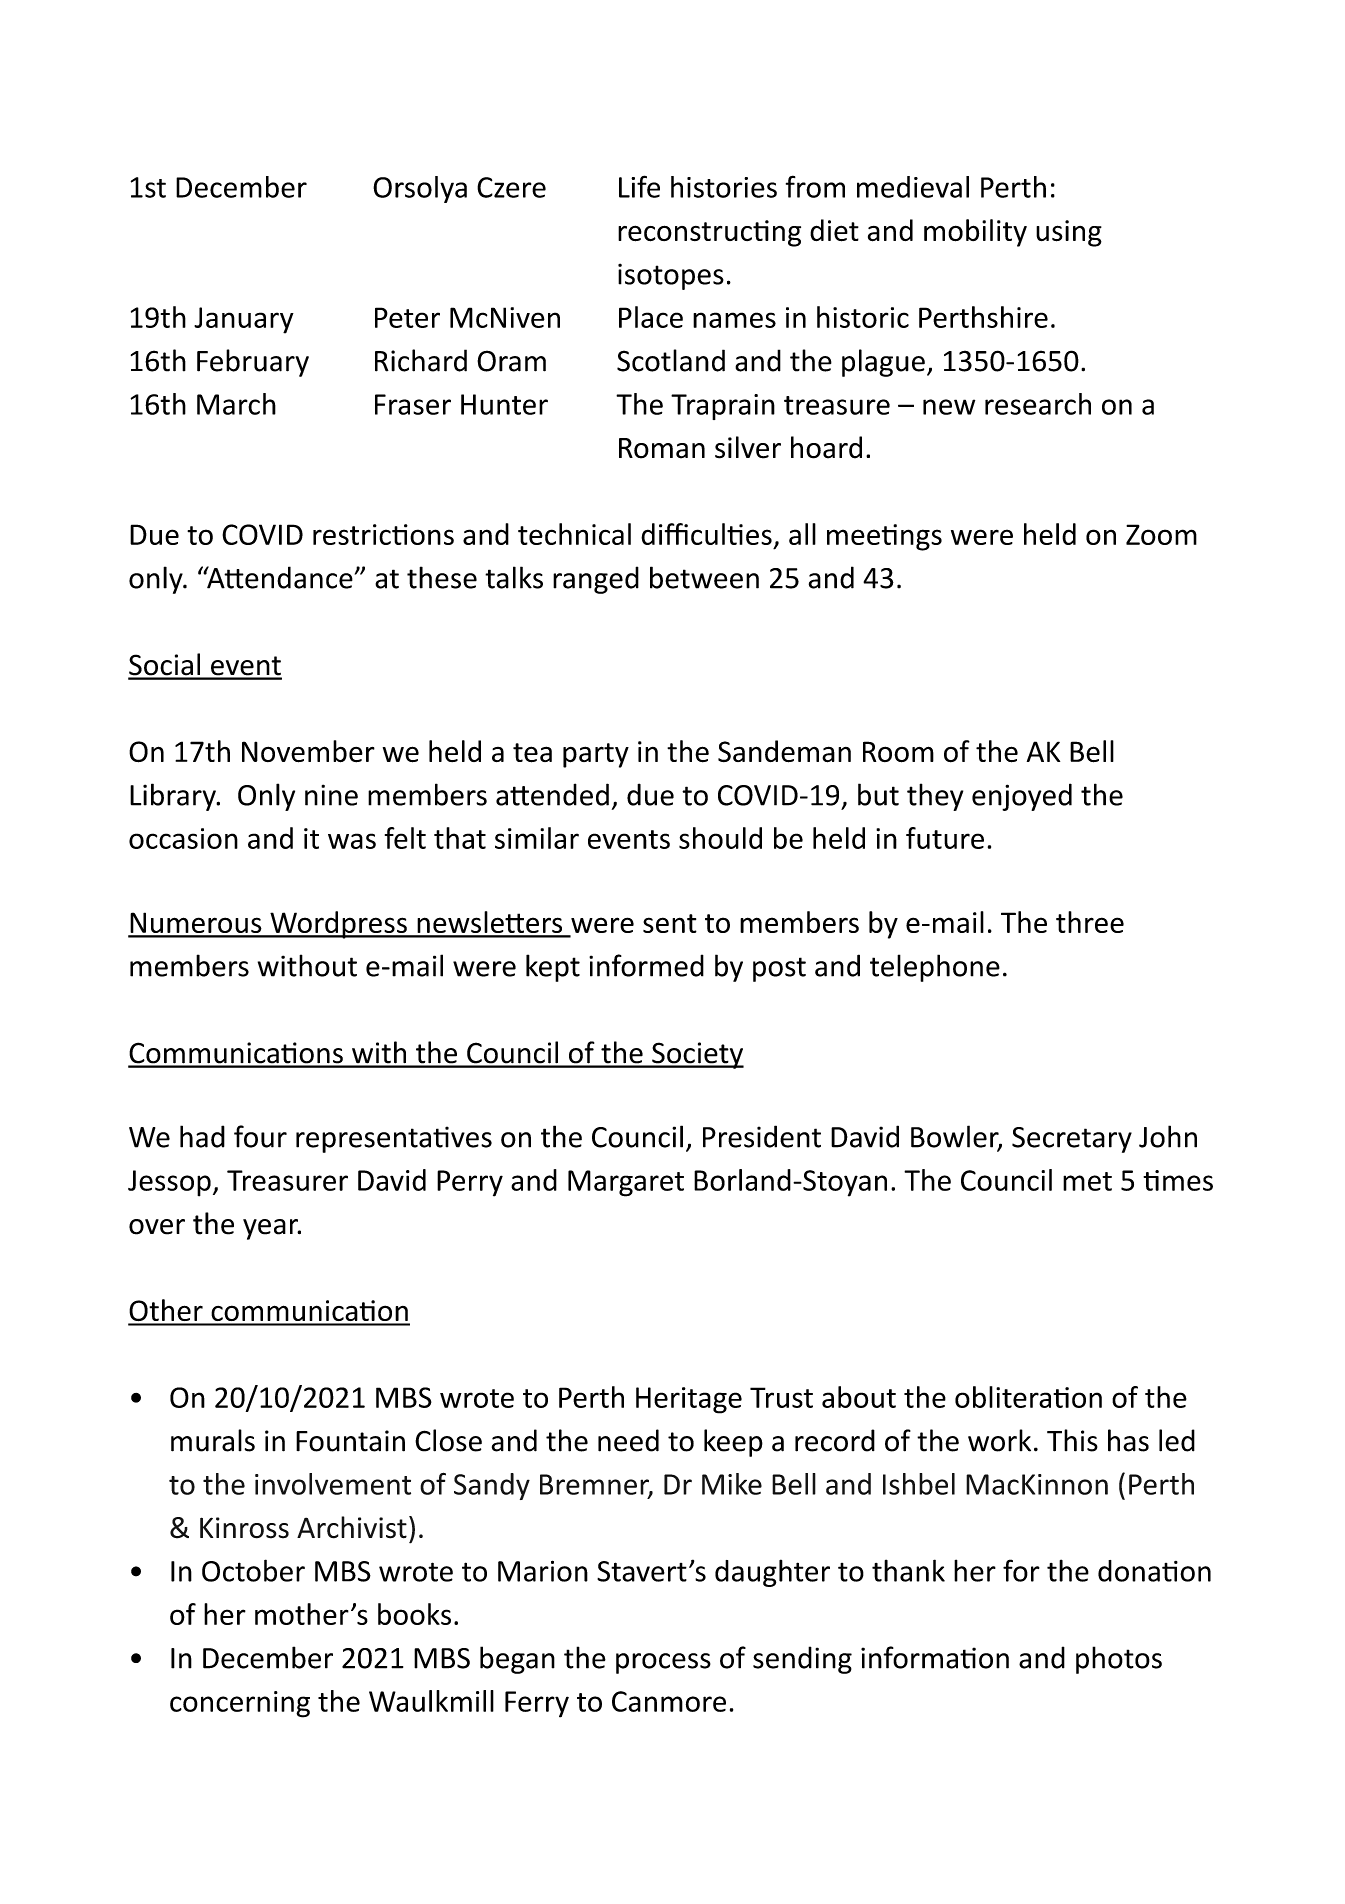 The width and height of the page is (1345, 1904). What do you see at coordinates (1069, 233) in the page?
I see `using` at bounding box center [1069, 233].
